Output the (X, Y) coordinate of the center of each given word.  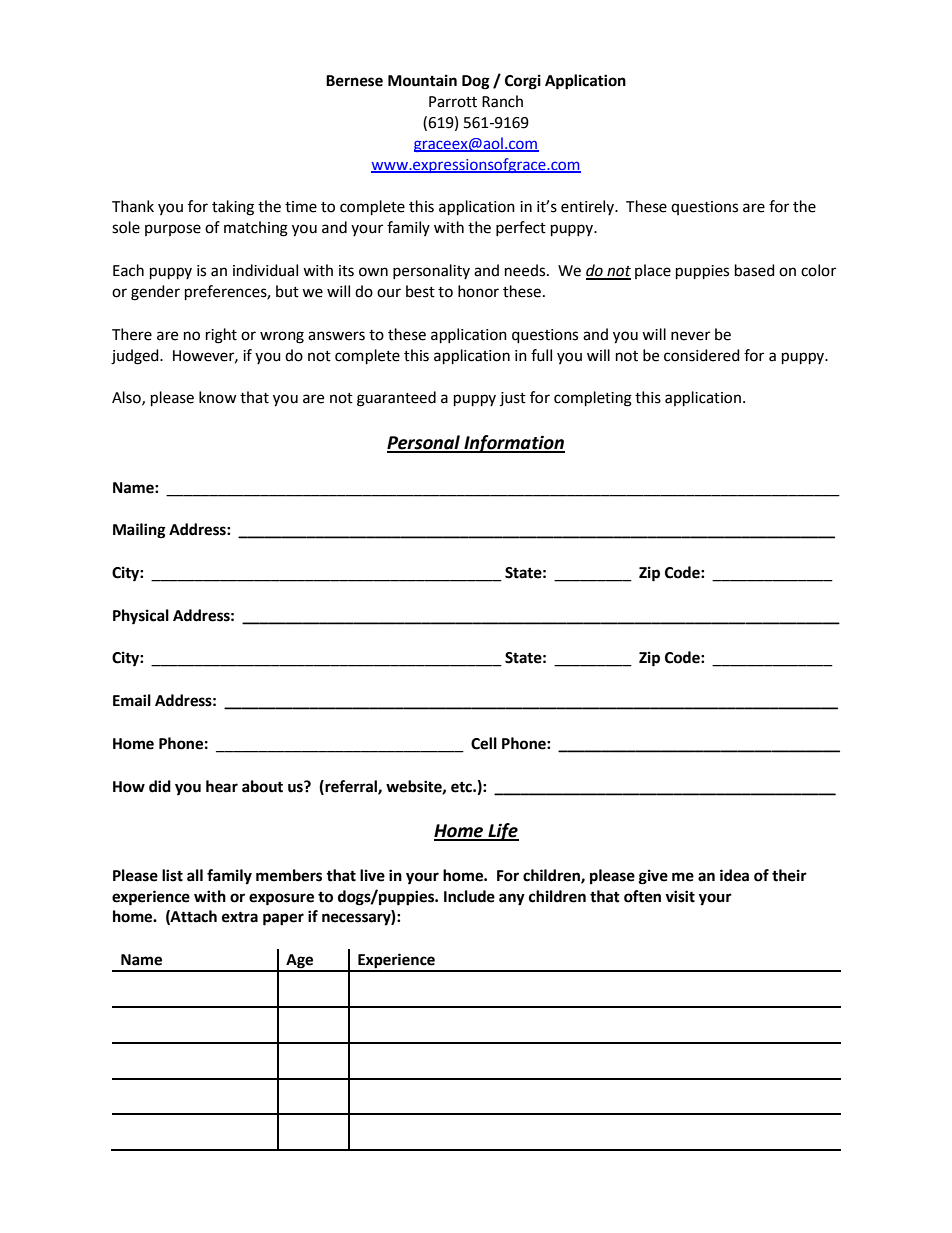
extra (240, 917)
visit (680, 896)
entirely (589, 207)
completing (593, 399)
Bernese (354, 81)
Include (469, 896)
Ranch (502, 101)
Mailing (139, 531)
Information (513, 444)
